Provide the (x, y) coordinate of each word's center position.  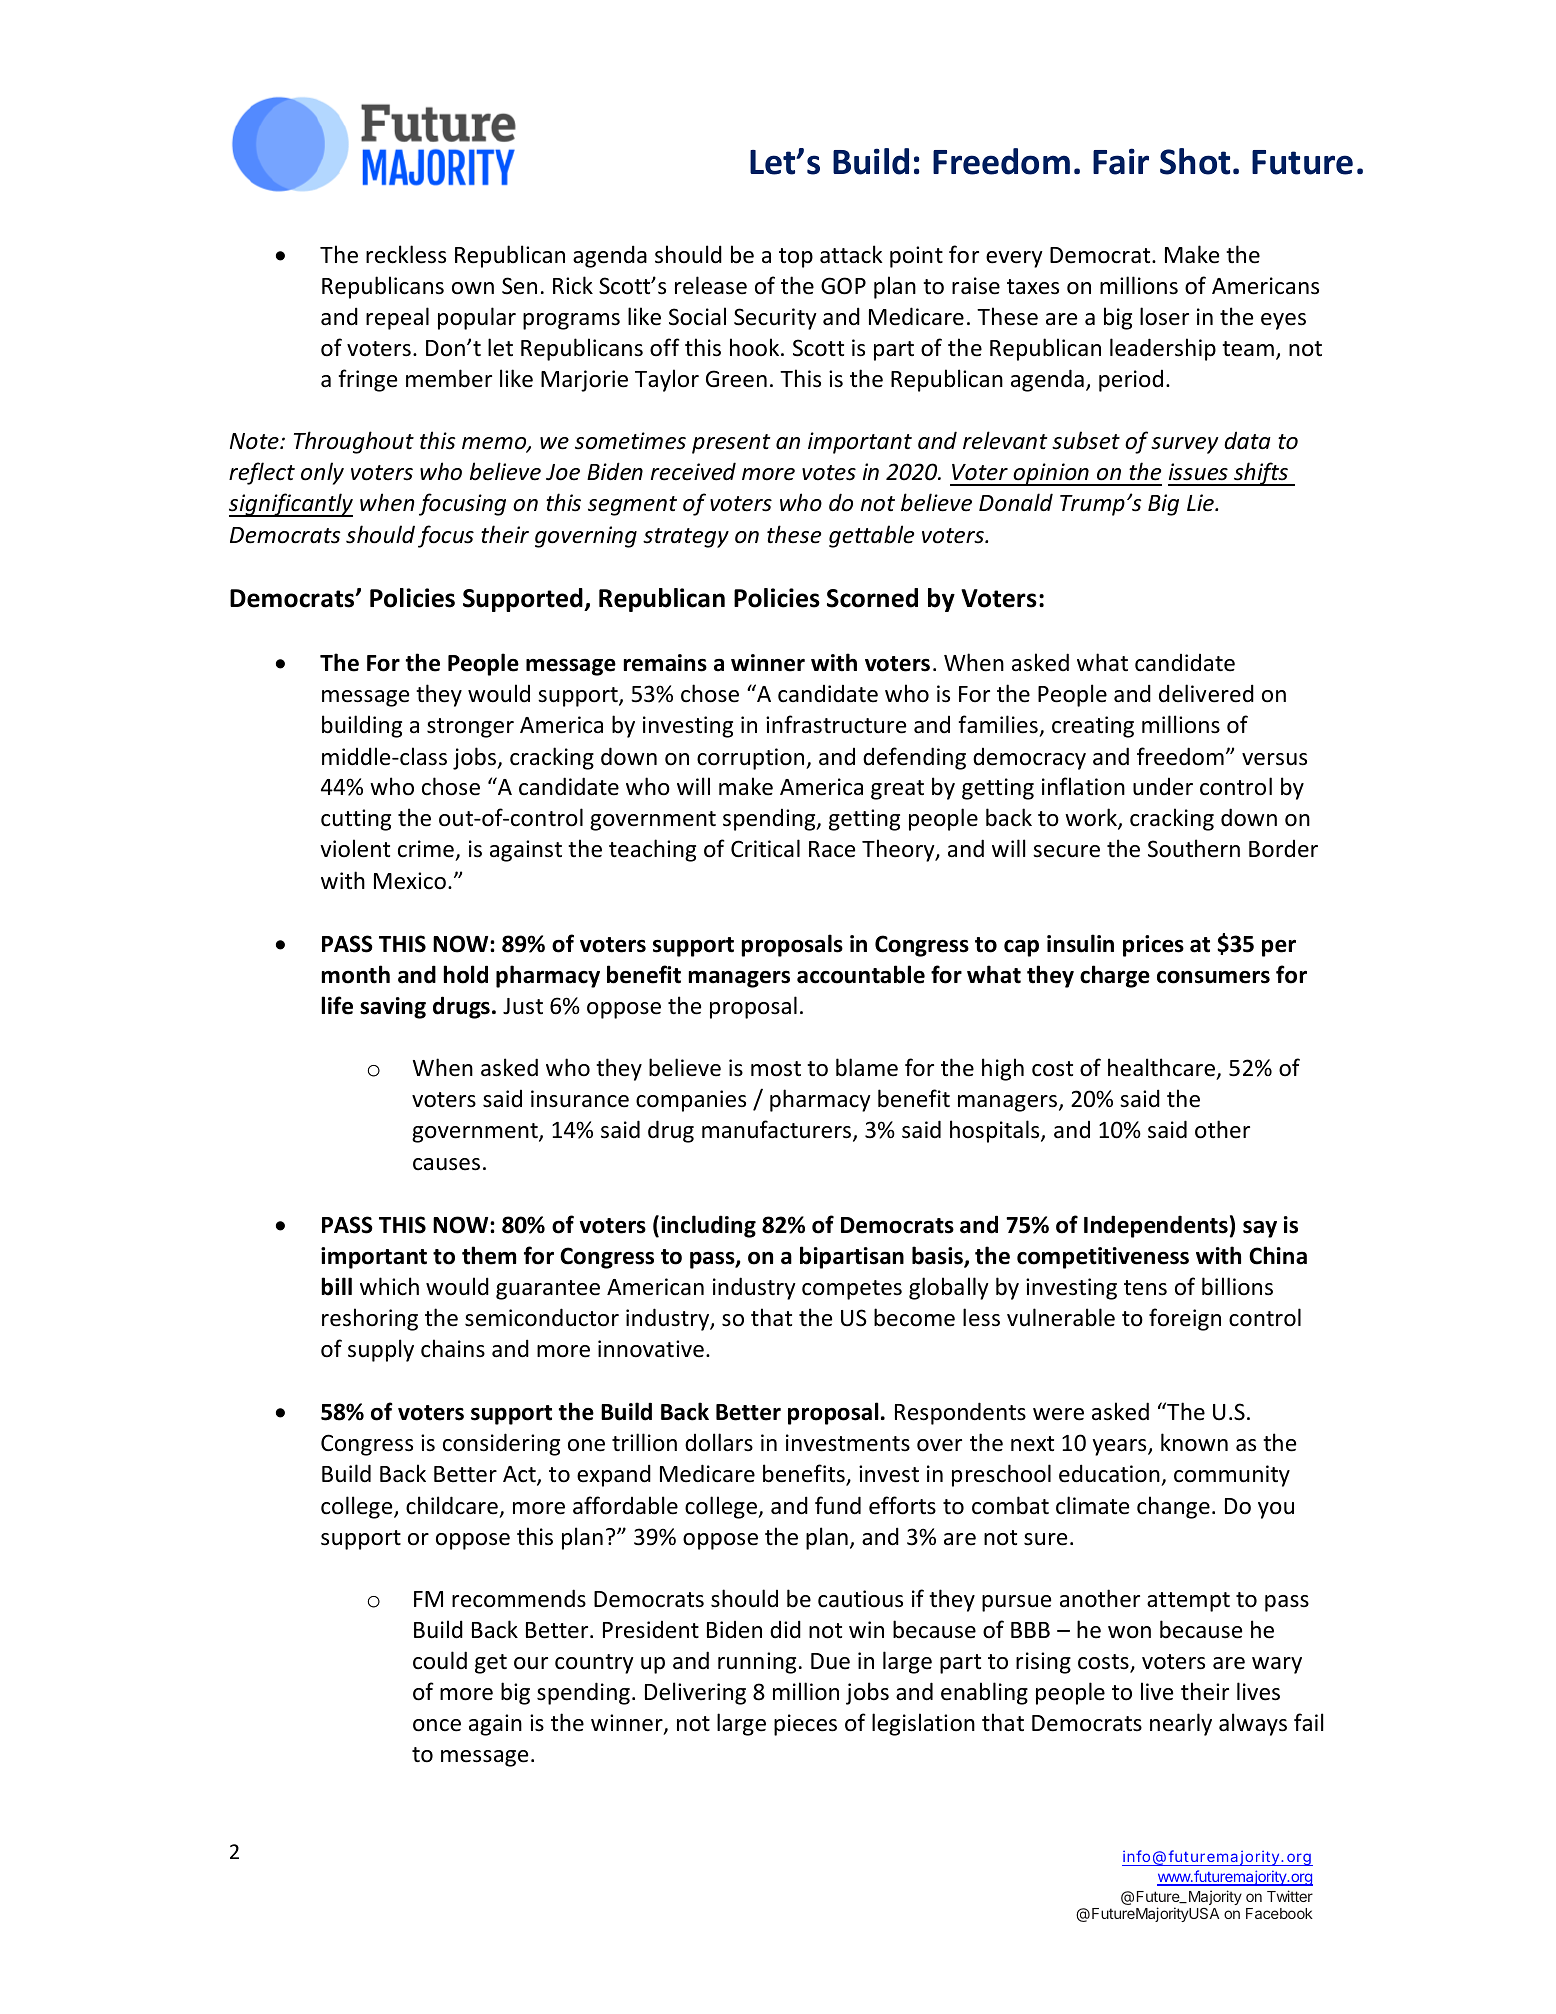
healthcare (1161, 1067)
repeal (397, 318)
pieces (805, 1725)
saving (393, 1008)
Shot (1195, 161)
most (776, 1069)
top (796, 258)
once (437, 1725)
